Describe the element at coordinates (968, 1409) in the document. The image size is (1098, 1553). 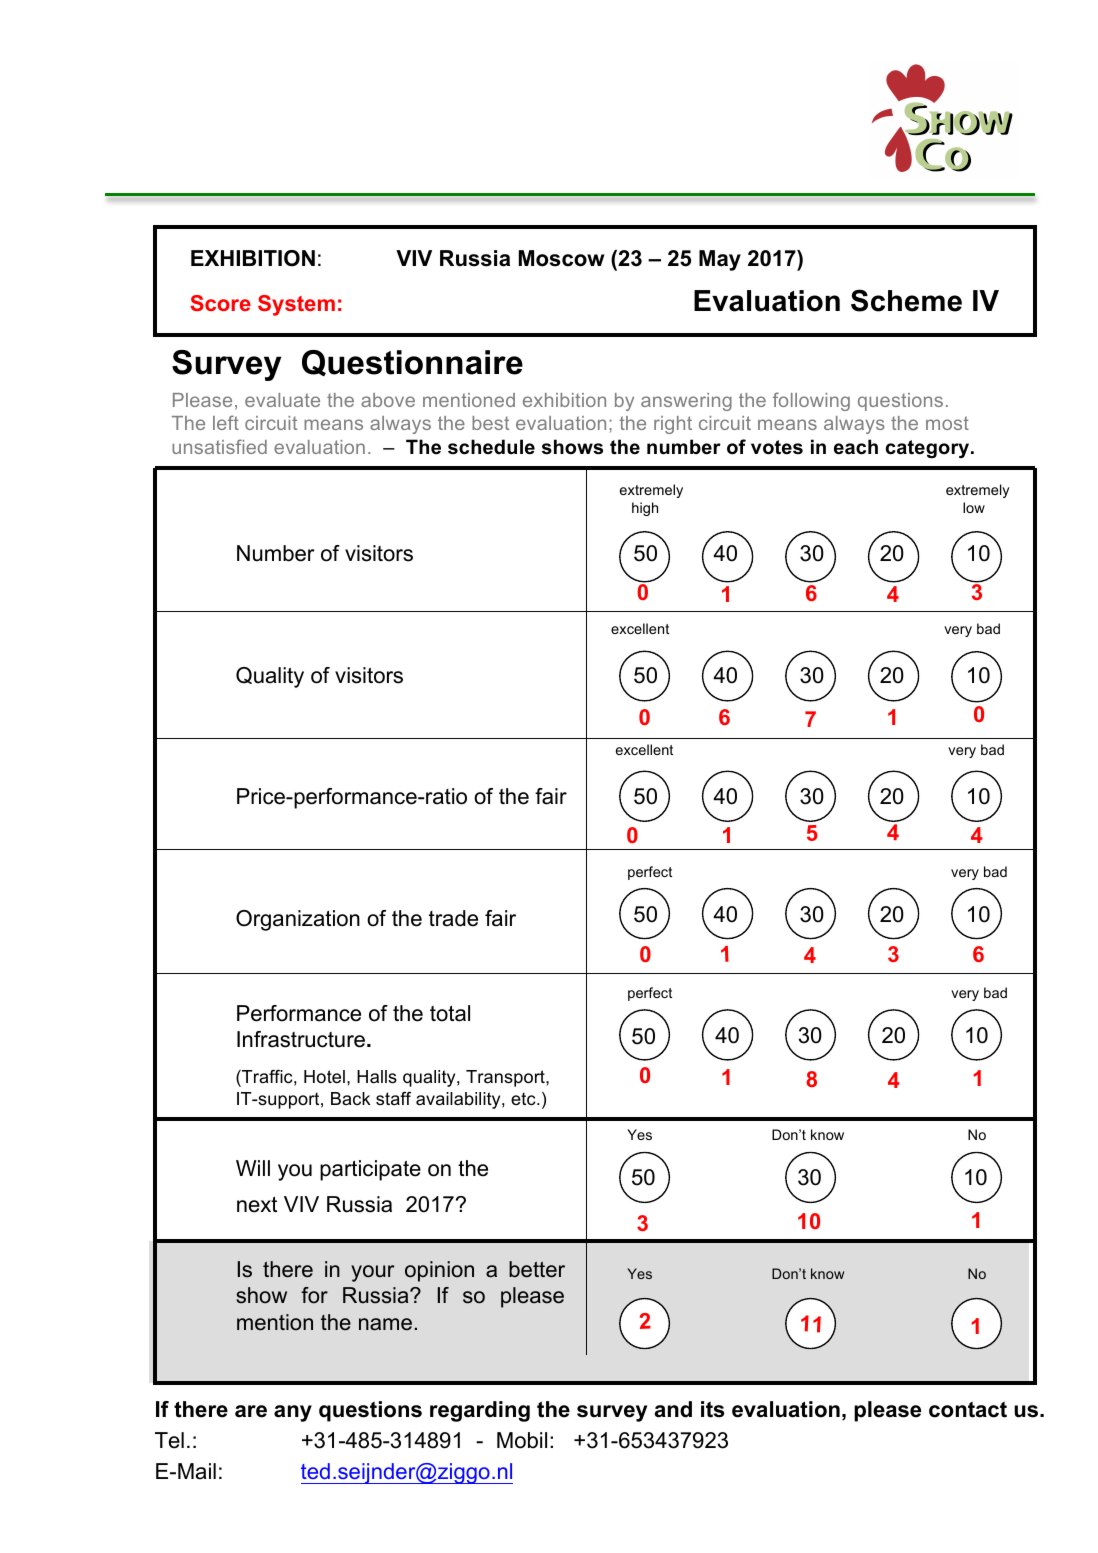
I see `contact` at that location.
